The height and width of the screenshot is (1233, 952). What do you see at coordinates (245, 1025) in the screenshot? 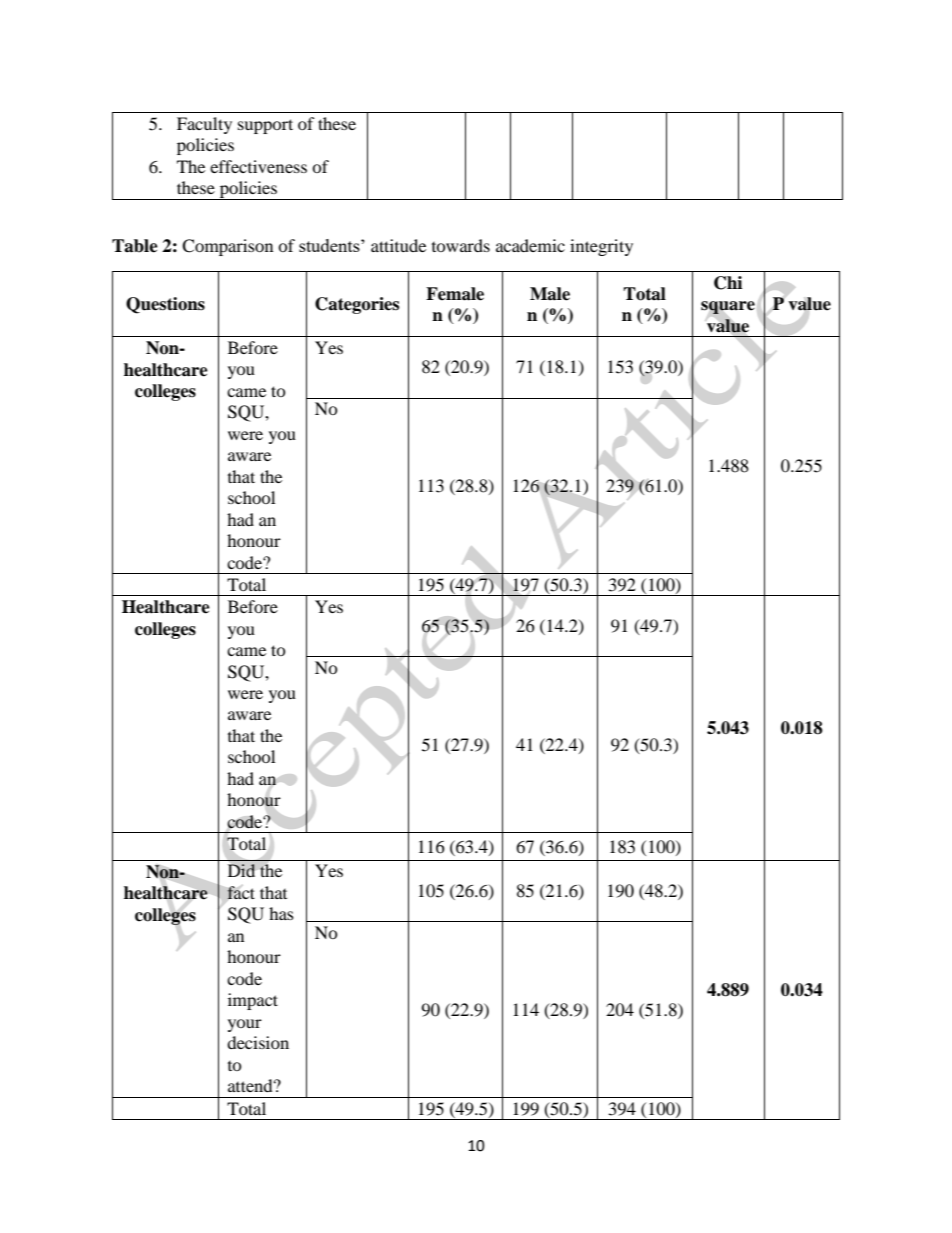
I see `your` at bounding box center [245, 1025].
